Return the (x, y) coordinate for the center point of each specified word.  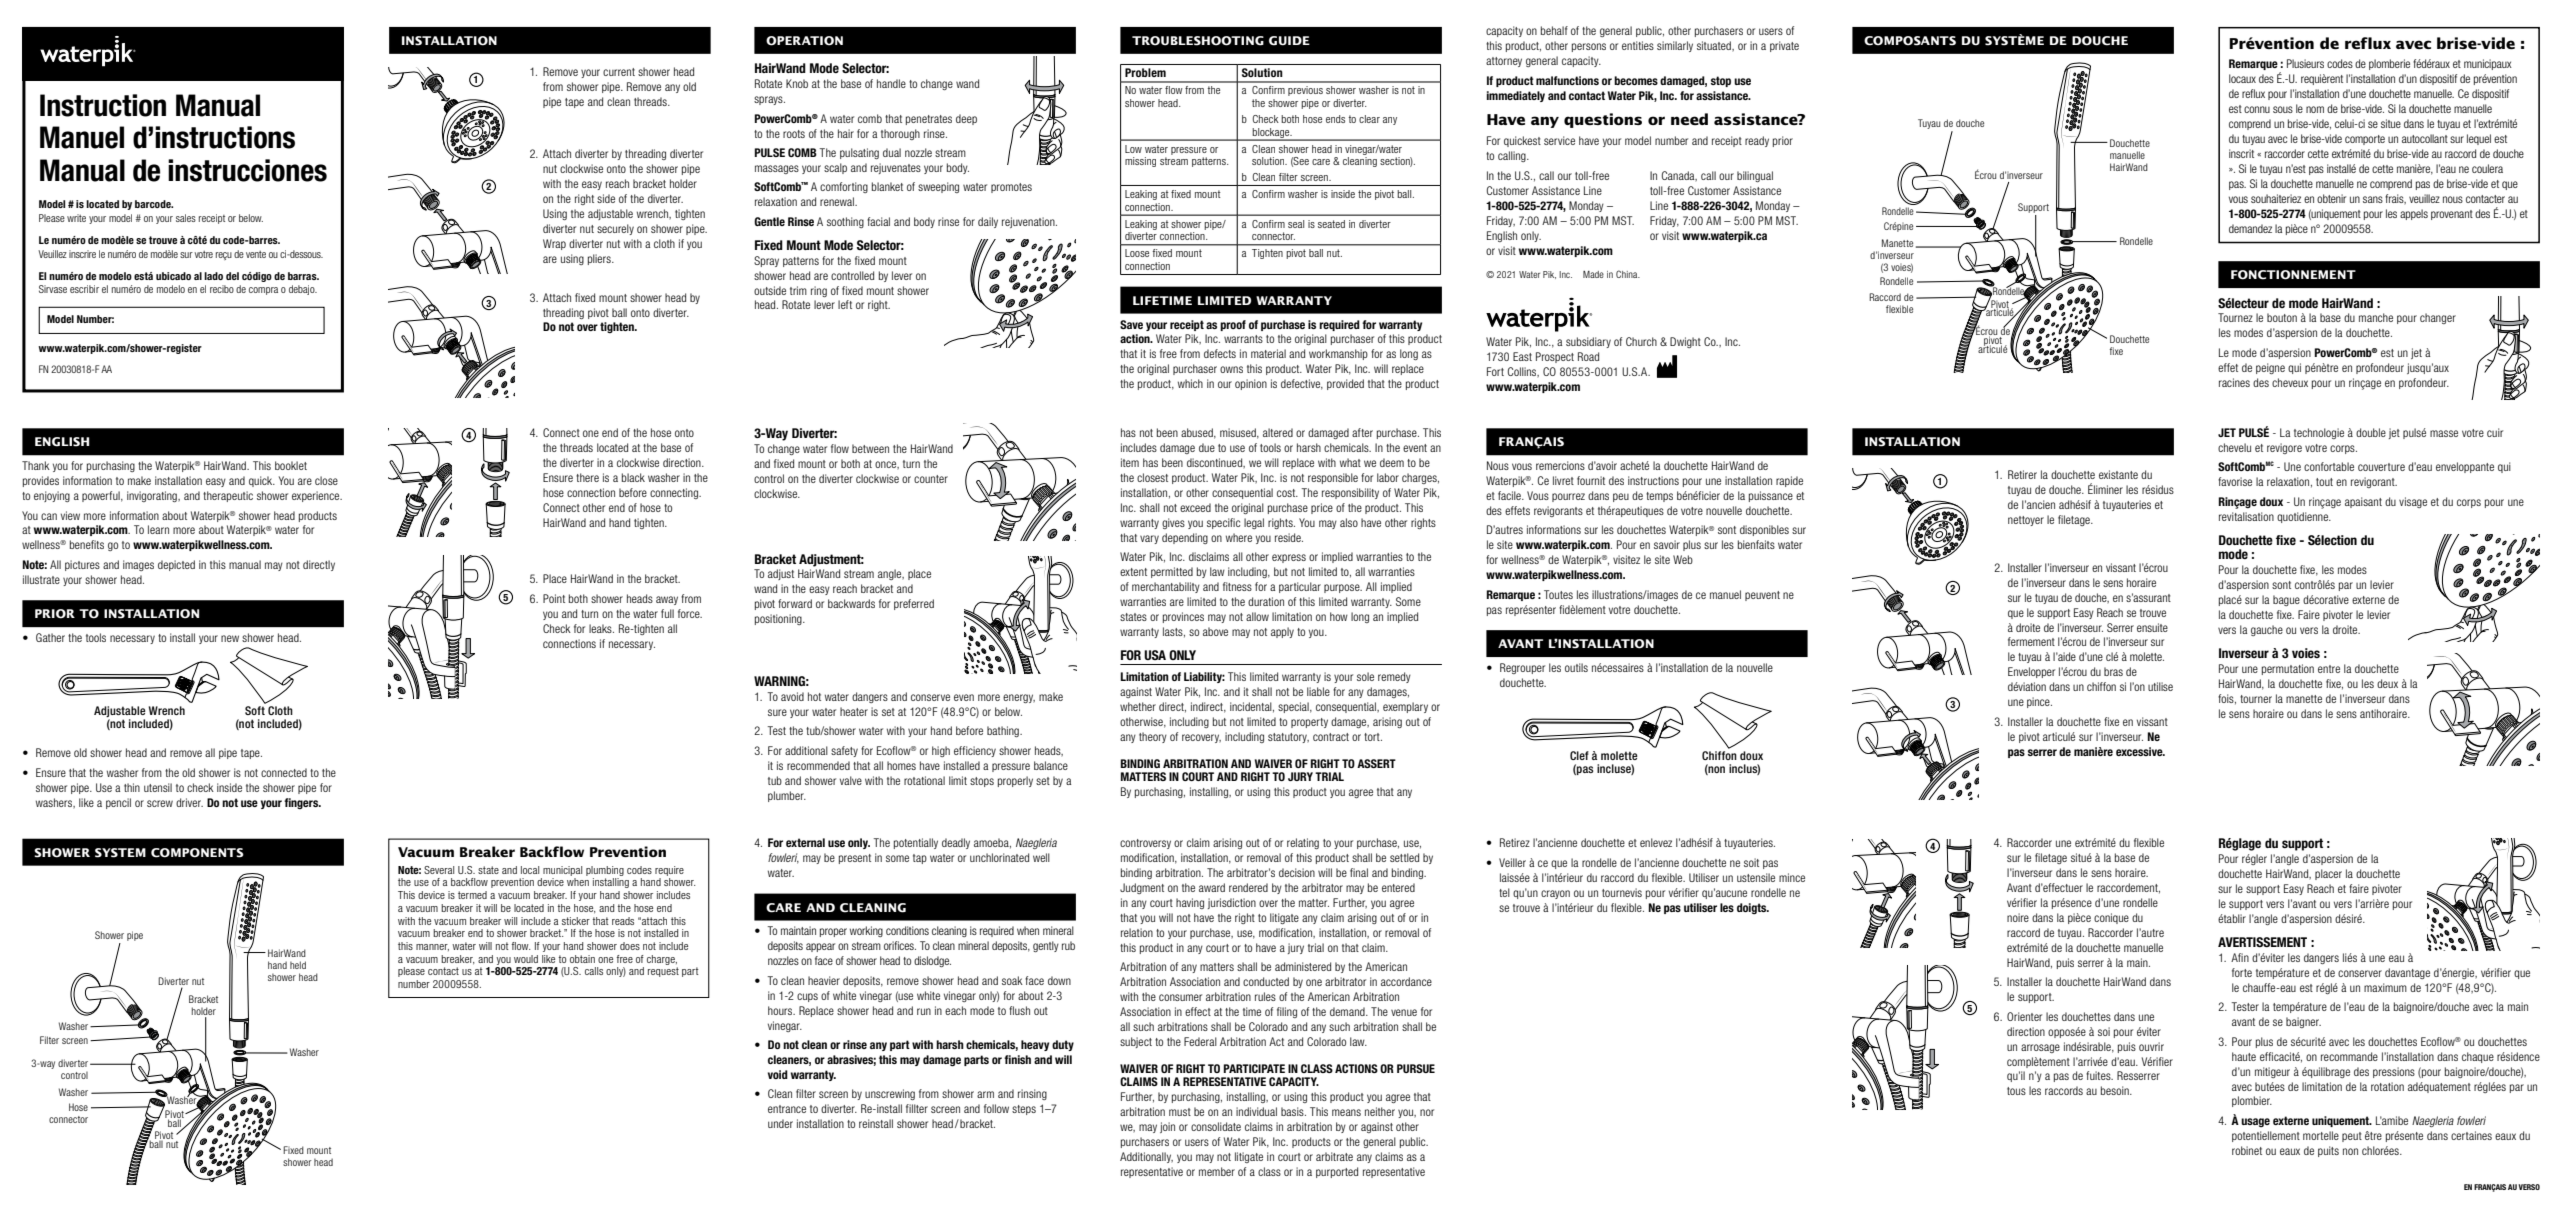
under (780, 1123)
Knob (797, 83)
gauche (2267, 630)
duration (1266, 601)
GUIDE (1289, 41)
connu (2257, 109)
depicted (176, 565)
